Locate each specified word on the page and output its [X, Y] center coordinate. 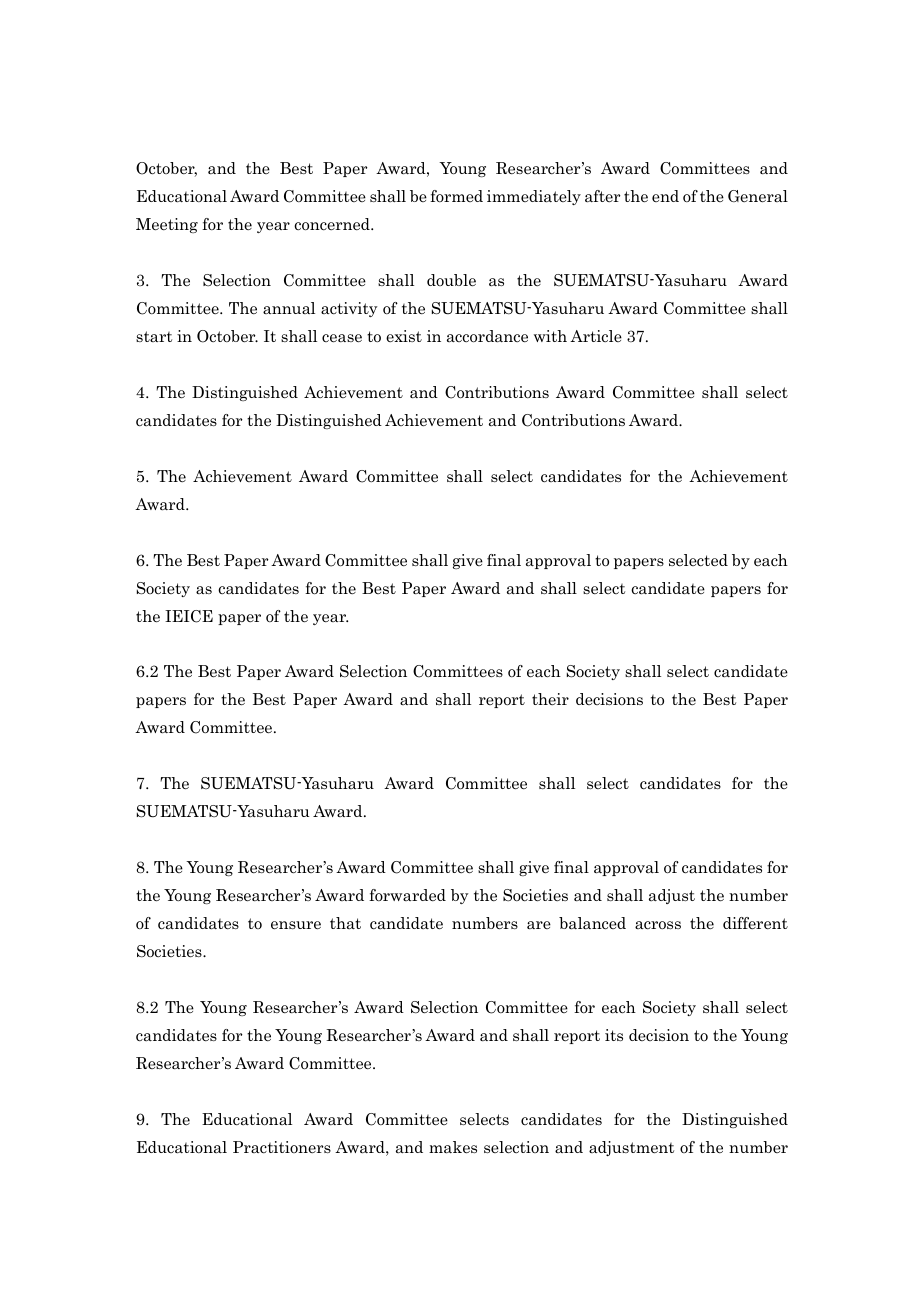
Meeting [167, 225]
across [658, 925]
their [550, 699]
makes [453, 1147]
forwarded [407, 895]
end [665, 196]
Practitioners [282, 1147]
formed [456, 196]
